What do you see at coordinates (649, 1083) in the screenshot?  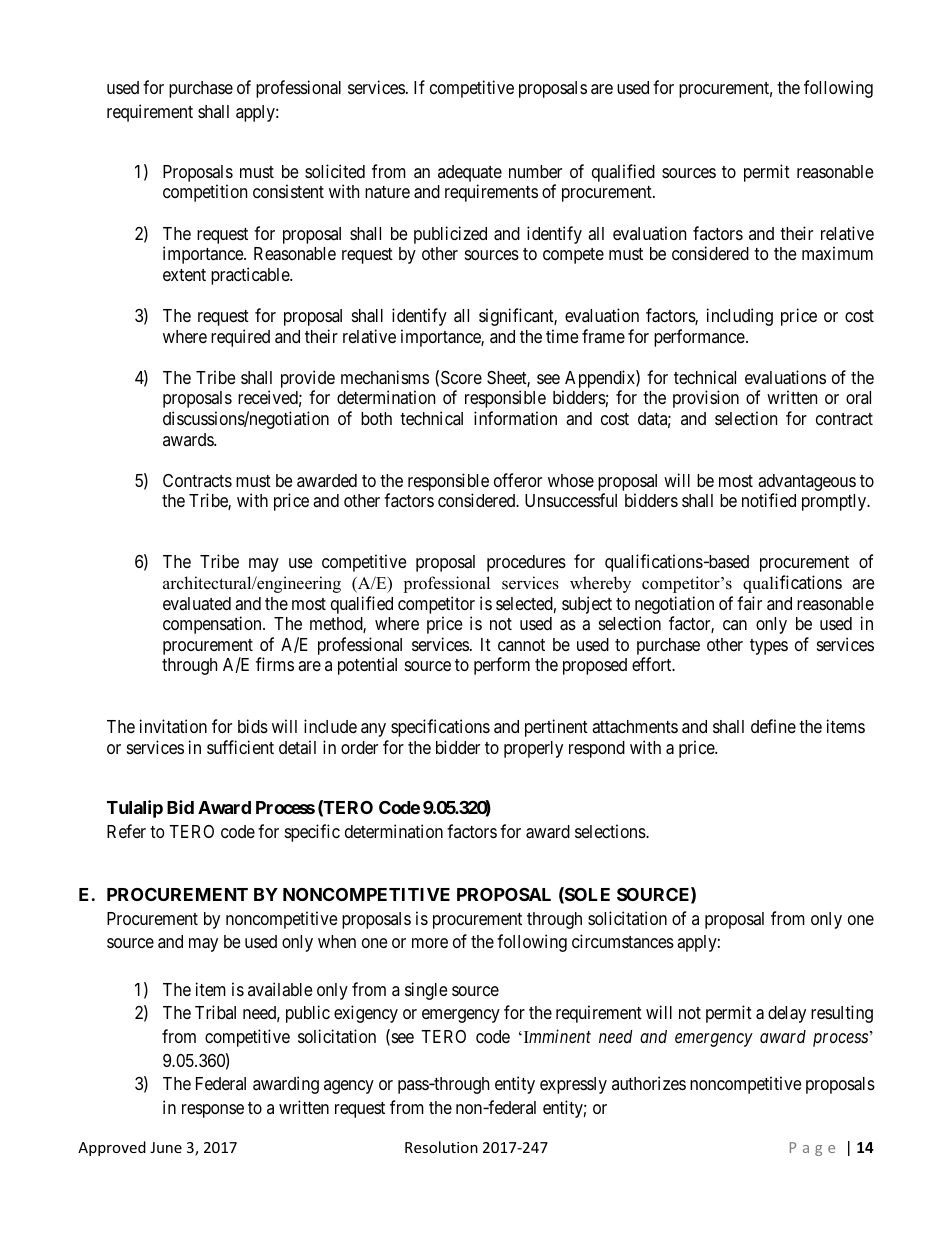 I see `authorizes` at bounding box center [649, 1083].
